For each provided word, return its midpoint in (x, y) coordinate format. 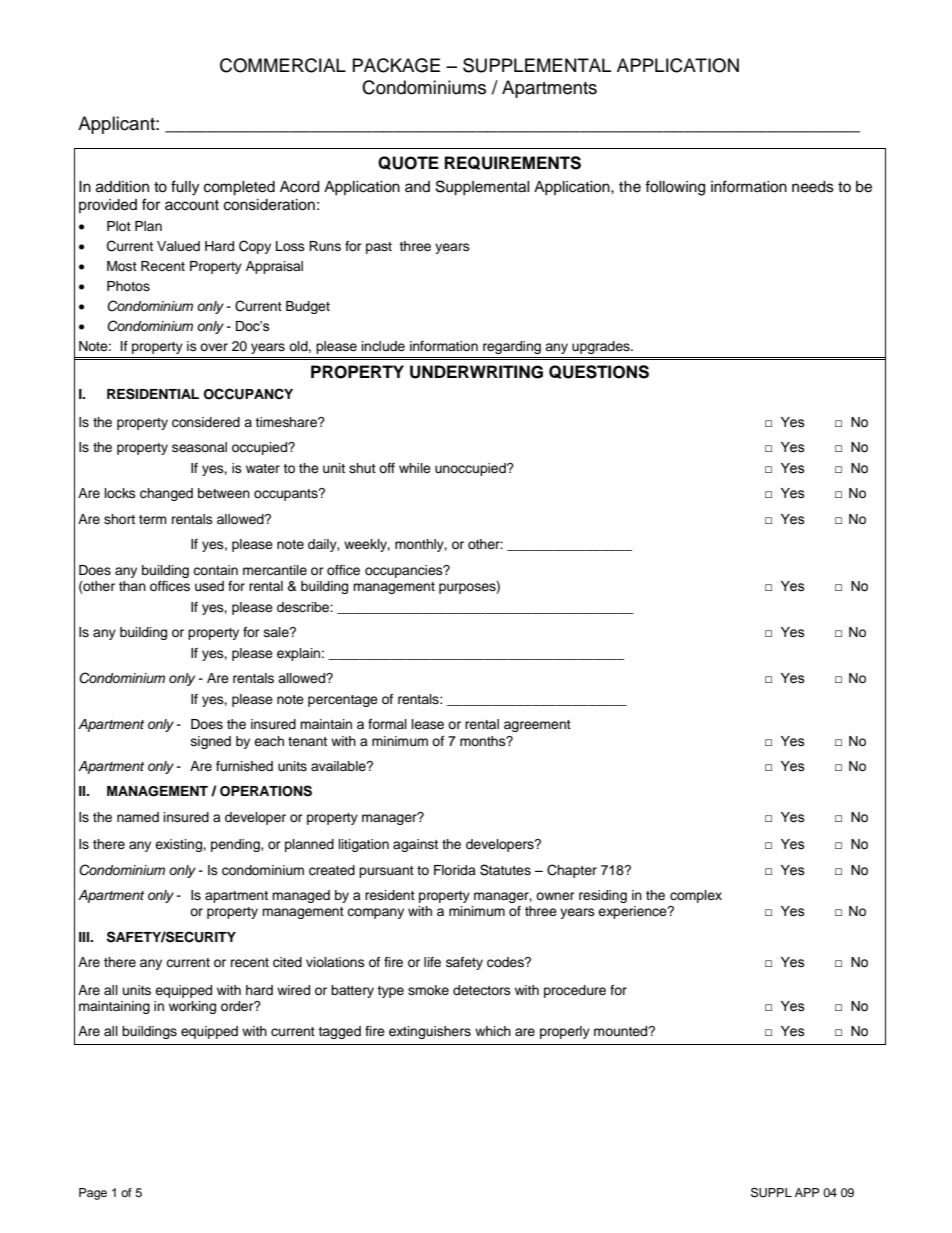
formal (387, 724)
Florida (455, 870)
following (675, 188)
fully (185, 188)
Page (93, 1194)
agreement (537, 726)
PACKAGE (396, 65)
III (85, 937)
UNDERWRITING (476, 372)
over (214, 347)
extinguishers (430, 1032)
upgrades (602, 347)
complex (696, 896)
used (209, 586)
